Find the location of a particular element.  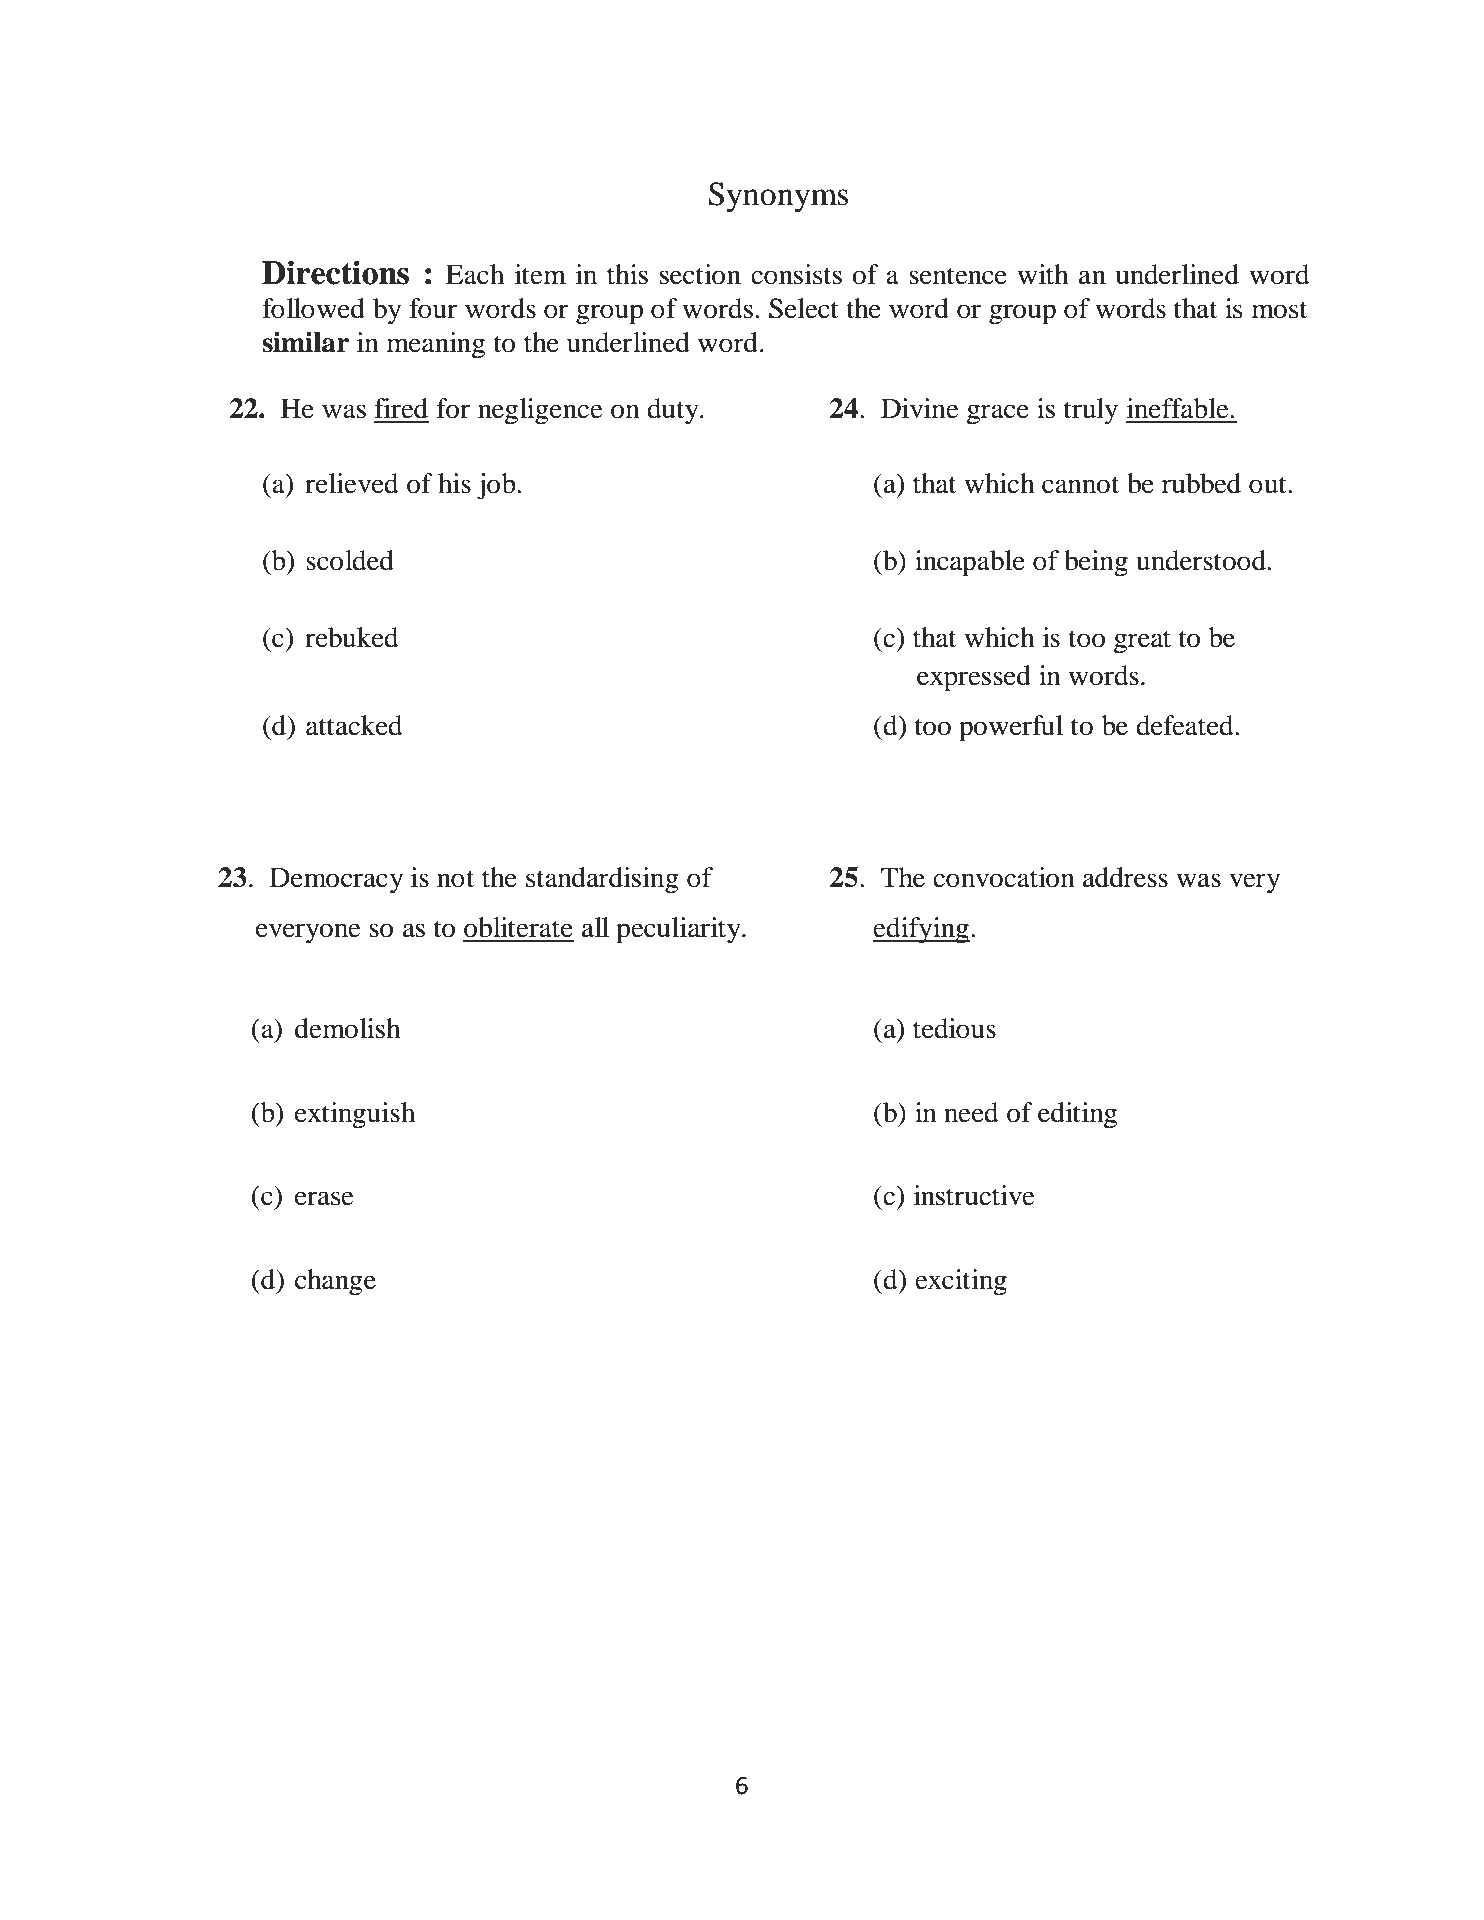

Each is located at coordinates (475, 274).
